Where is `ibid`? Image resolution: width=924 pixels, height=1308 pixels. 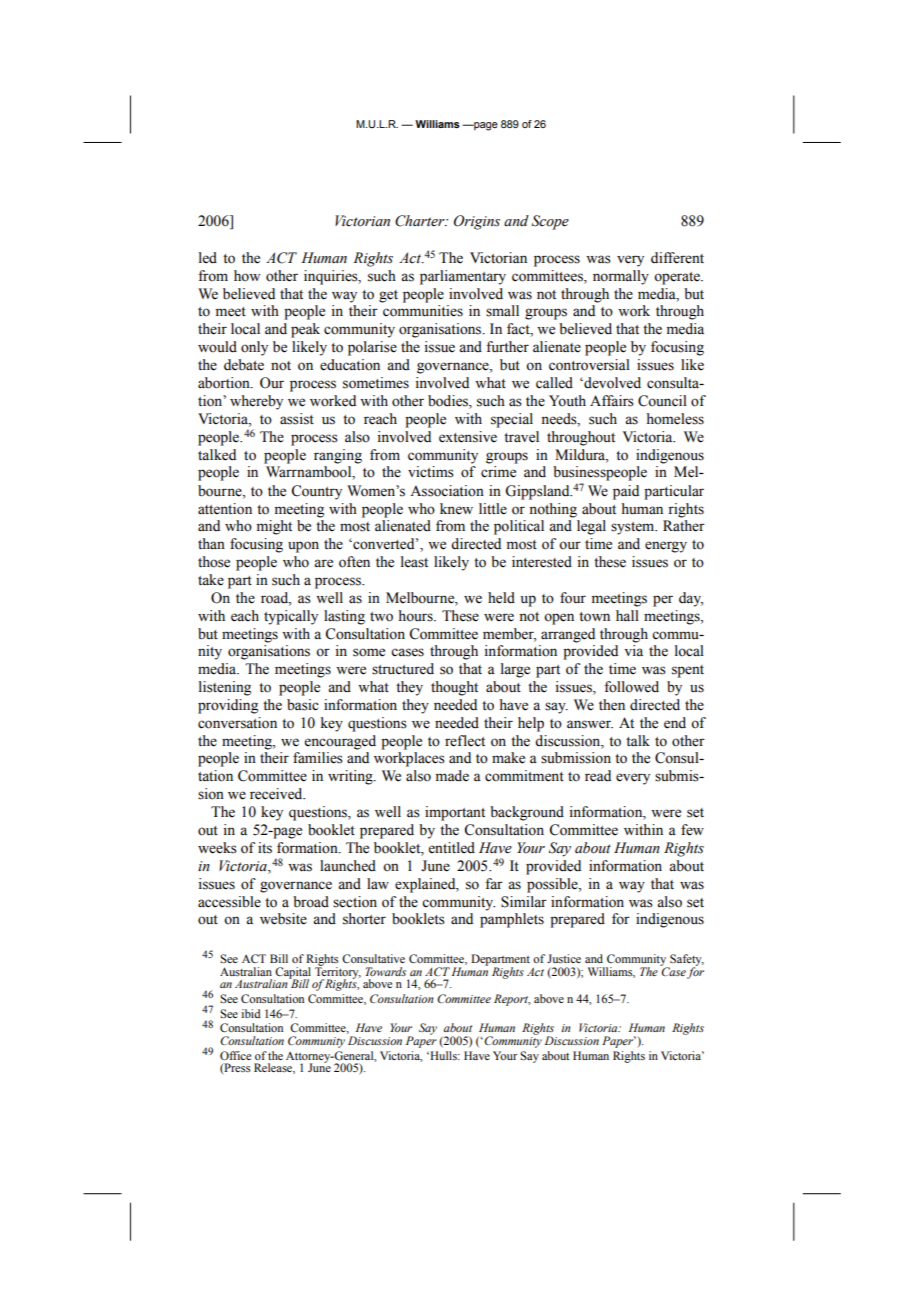
ibid is located at coordinates (251, 1013).
